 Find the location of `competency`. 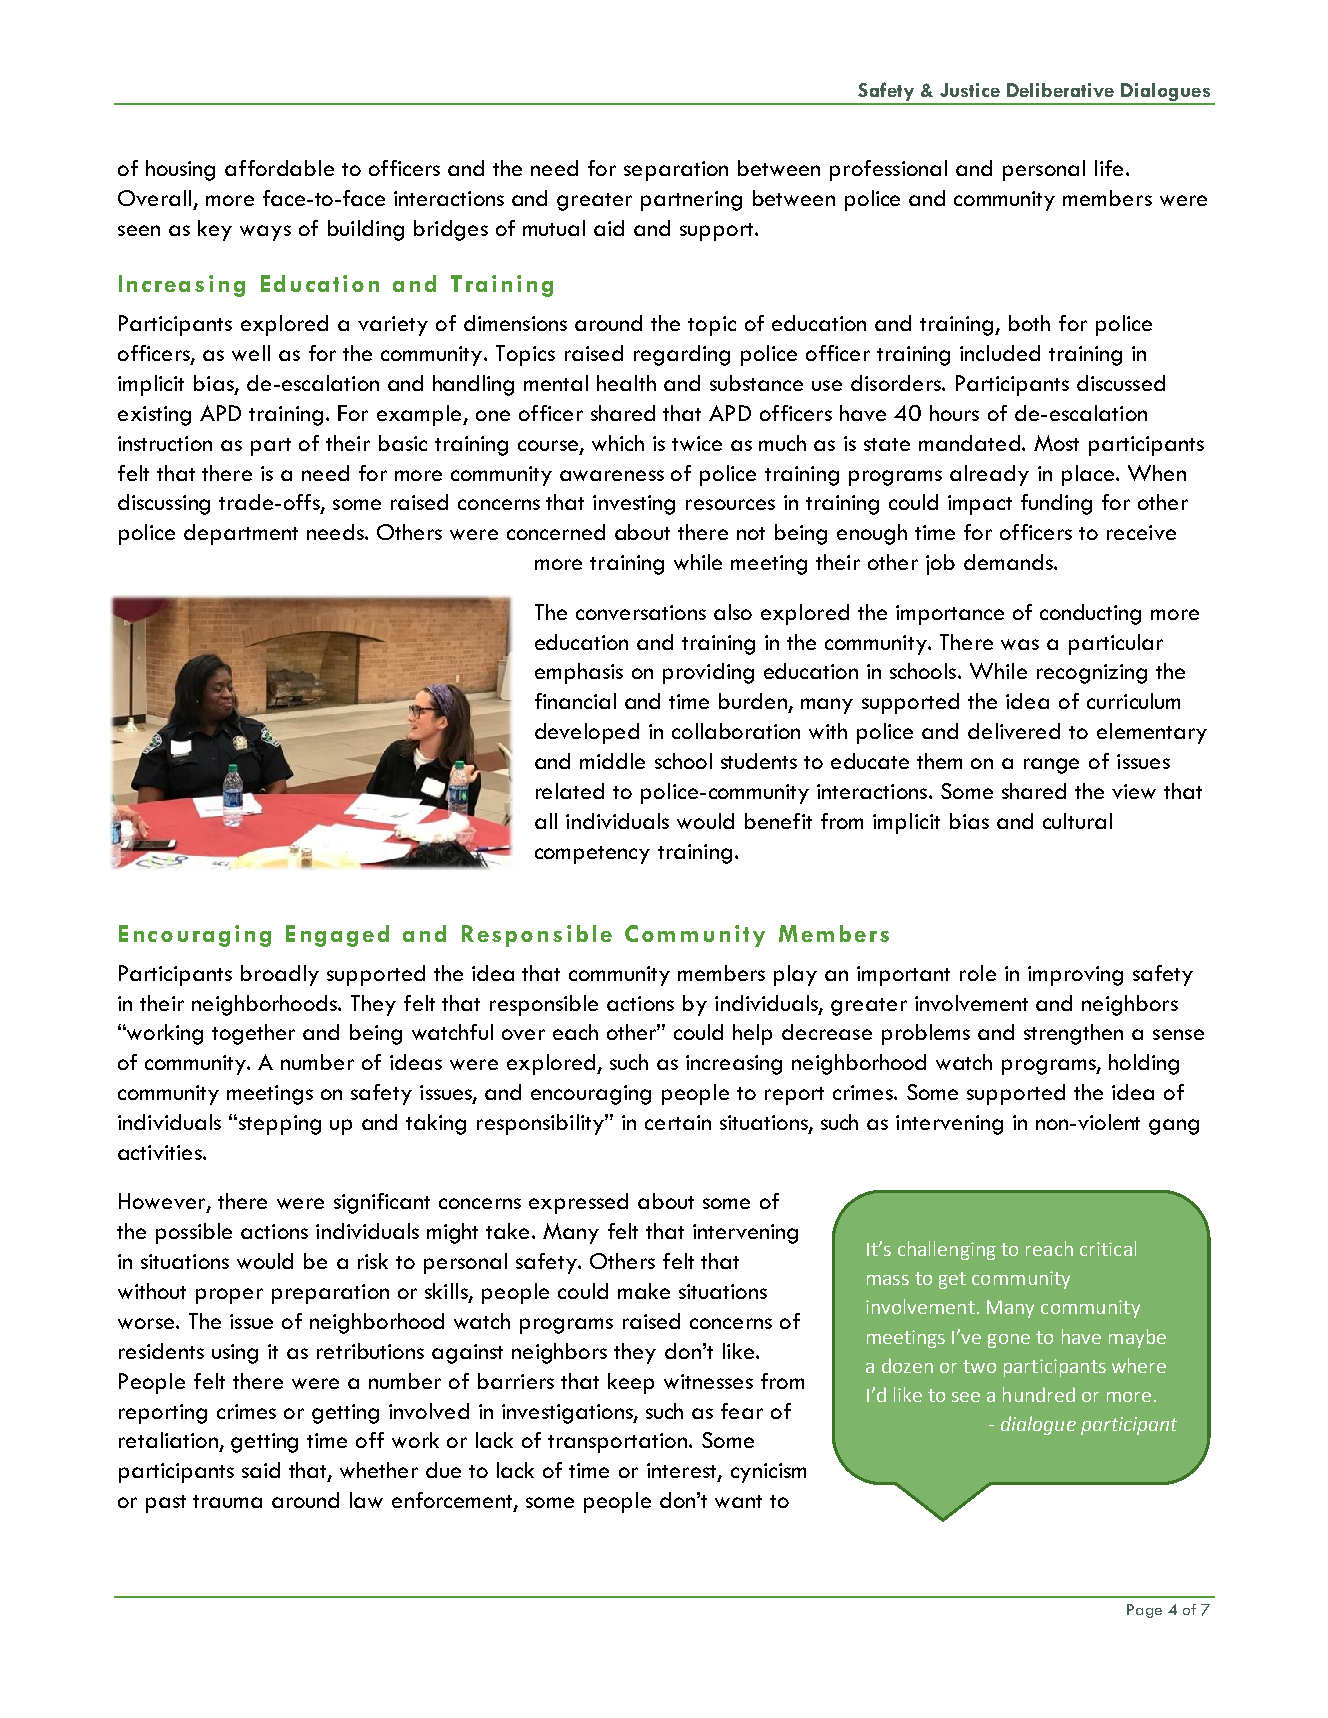

competency is located at coordinates (592, 855).
